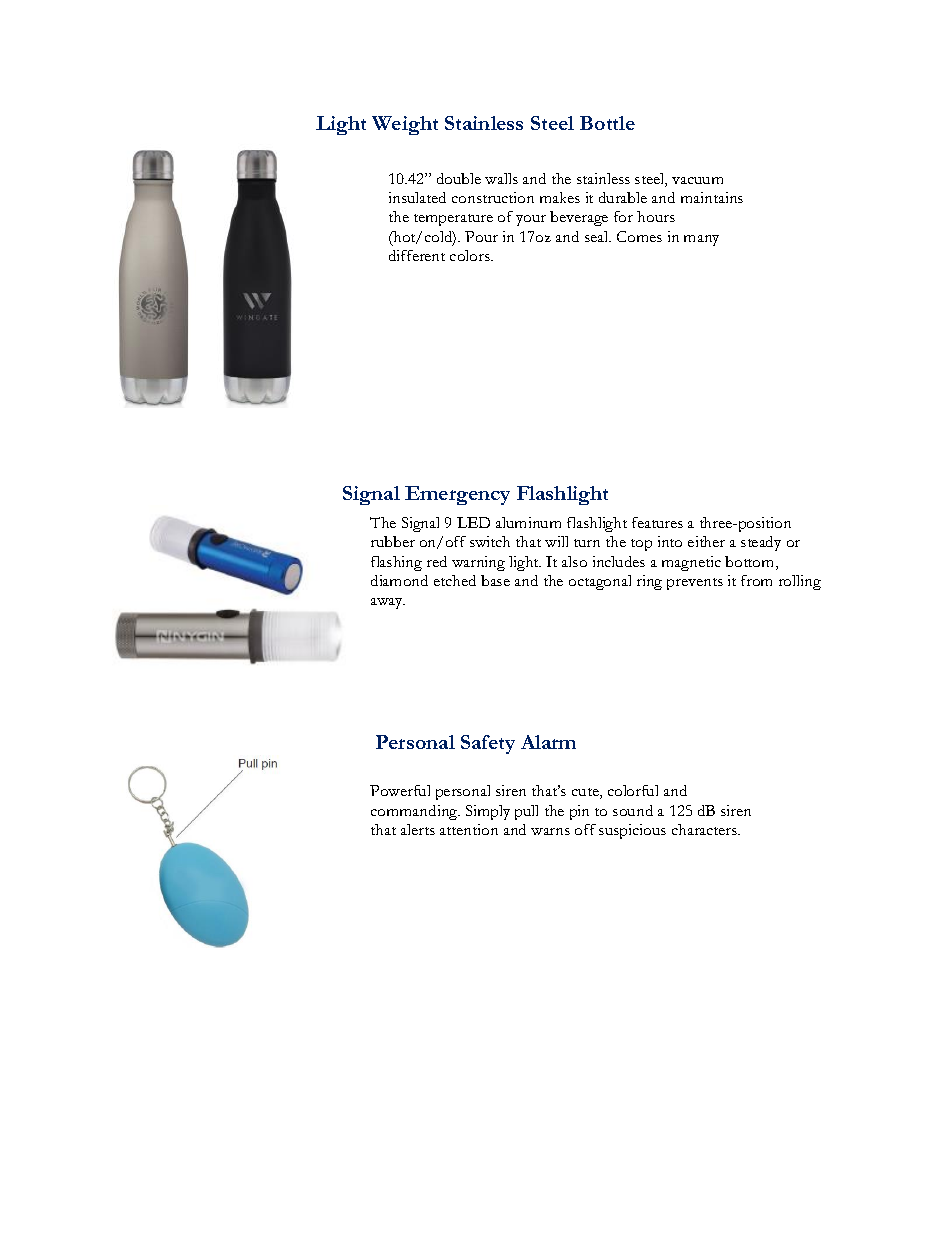  What do you see at coordinates (388, 603) in the image?
I see `away` at bounding box center [388, 603].
